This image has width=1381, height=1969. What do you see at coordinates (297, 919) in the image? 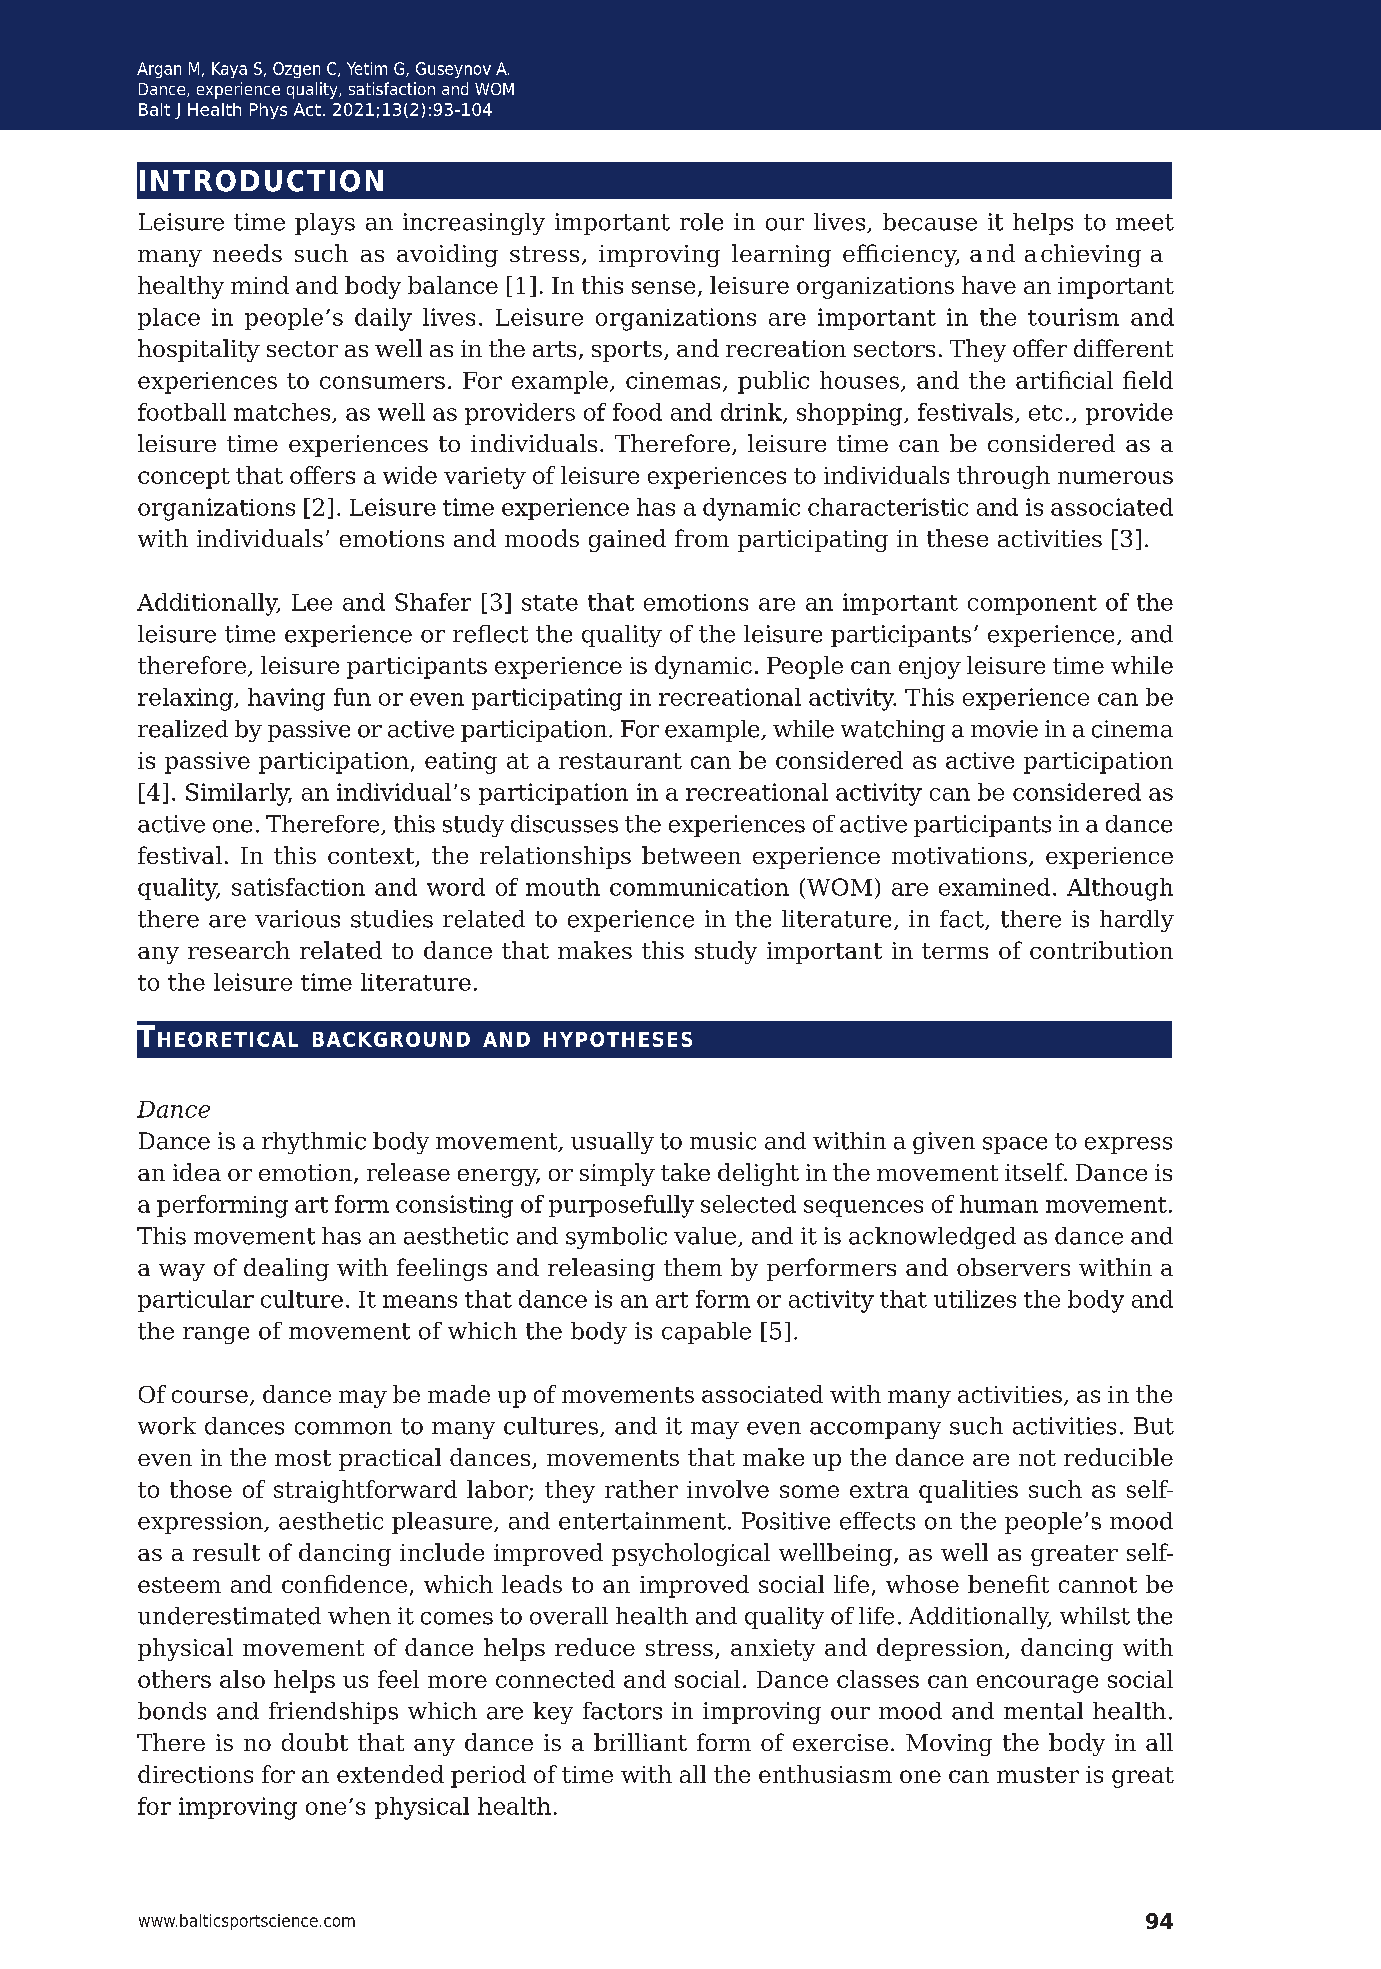
I see `various` at bounding box center [297, 919].
